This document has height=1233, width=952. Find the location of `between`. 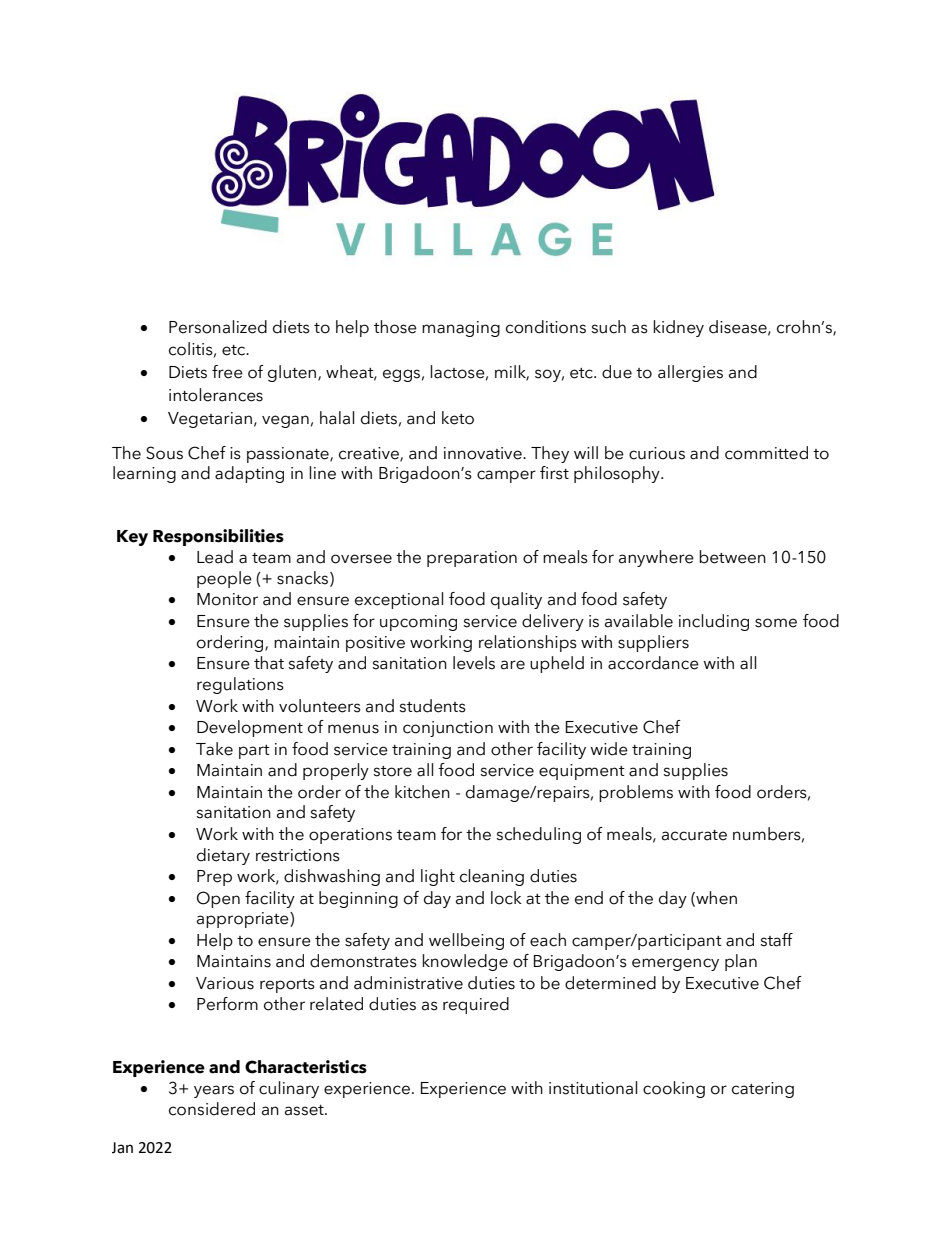

between is located at coordinates (732, 557).
